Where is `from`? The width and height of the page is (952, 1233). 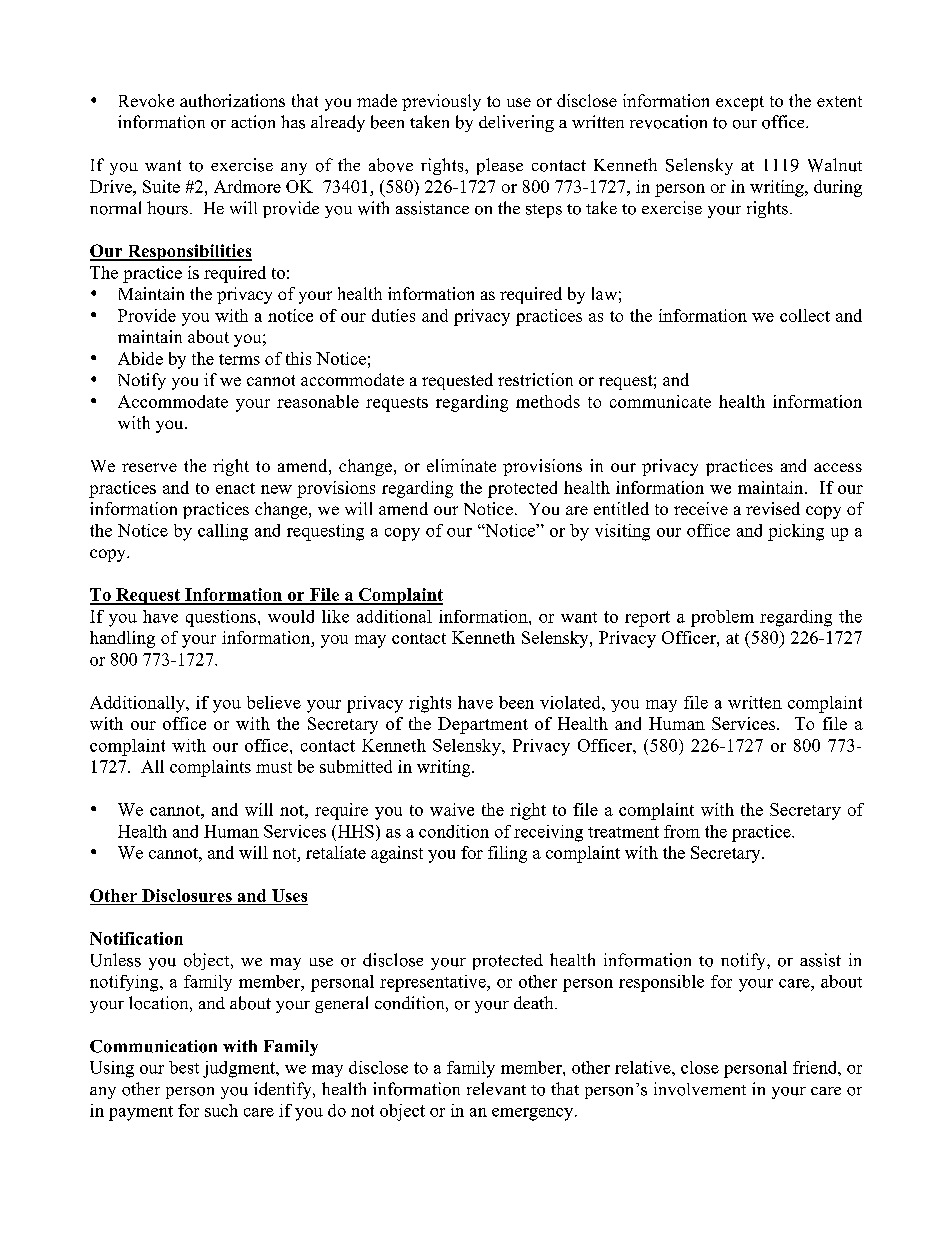 from is located at coordinates (682, 831).
